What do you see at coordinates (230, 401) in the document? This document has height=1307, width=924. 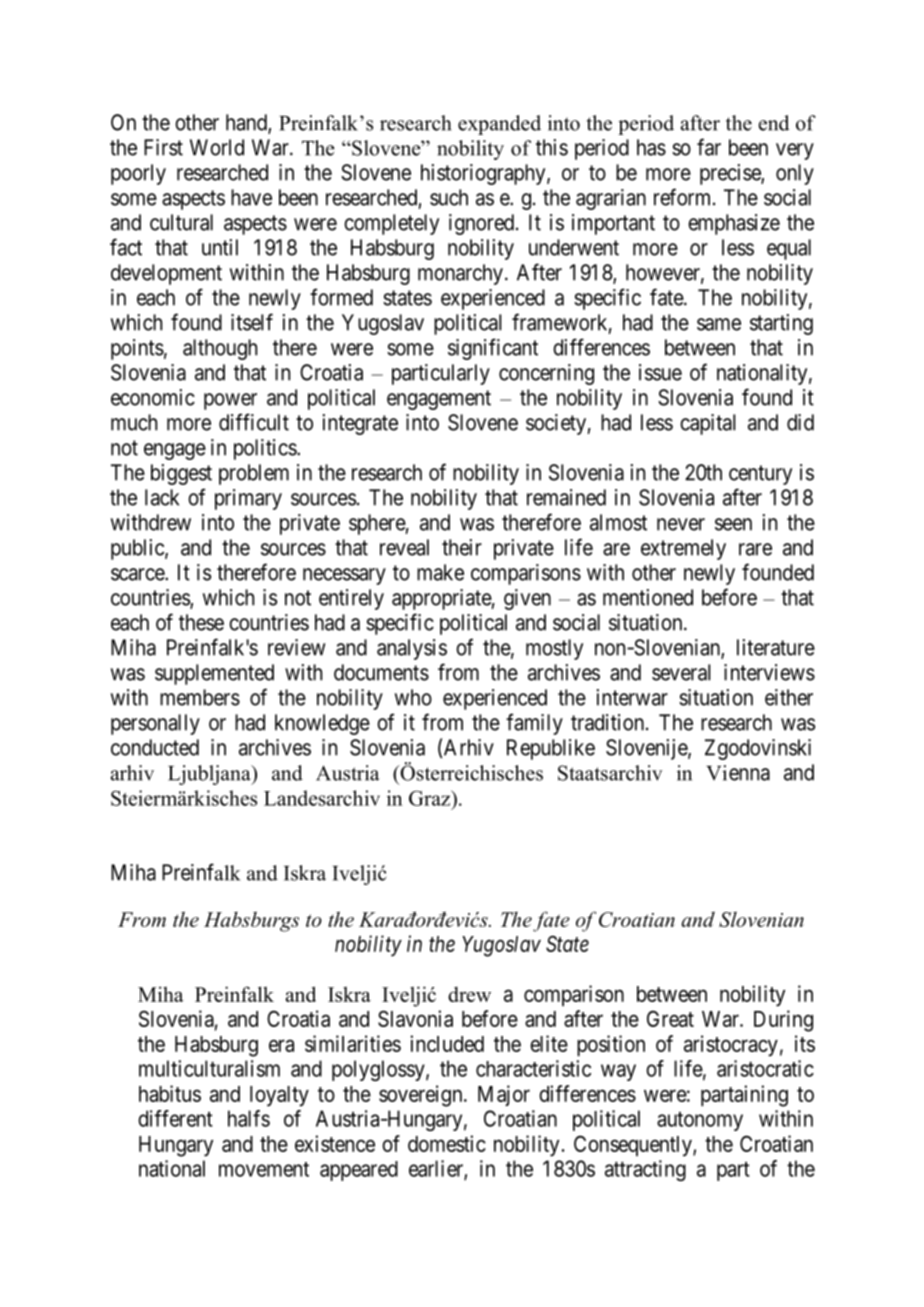 I see `power` at bounding box center [230, 401].
